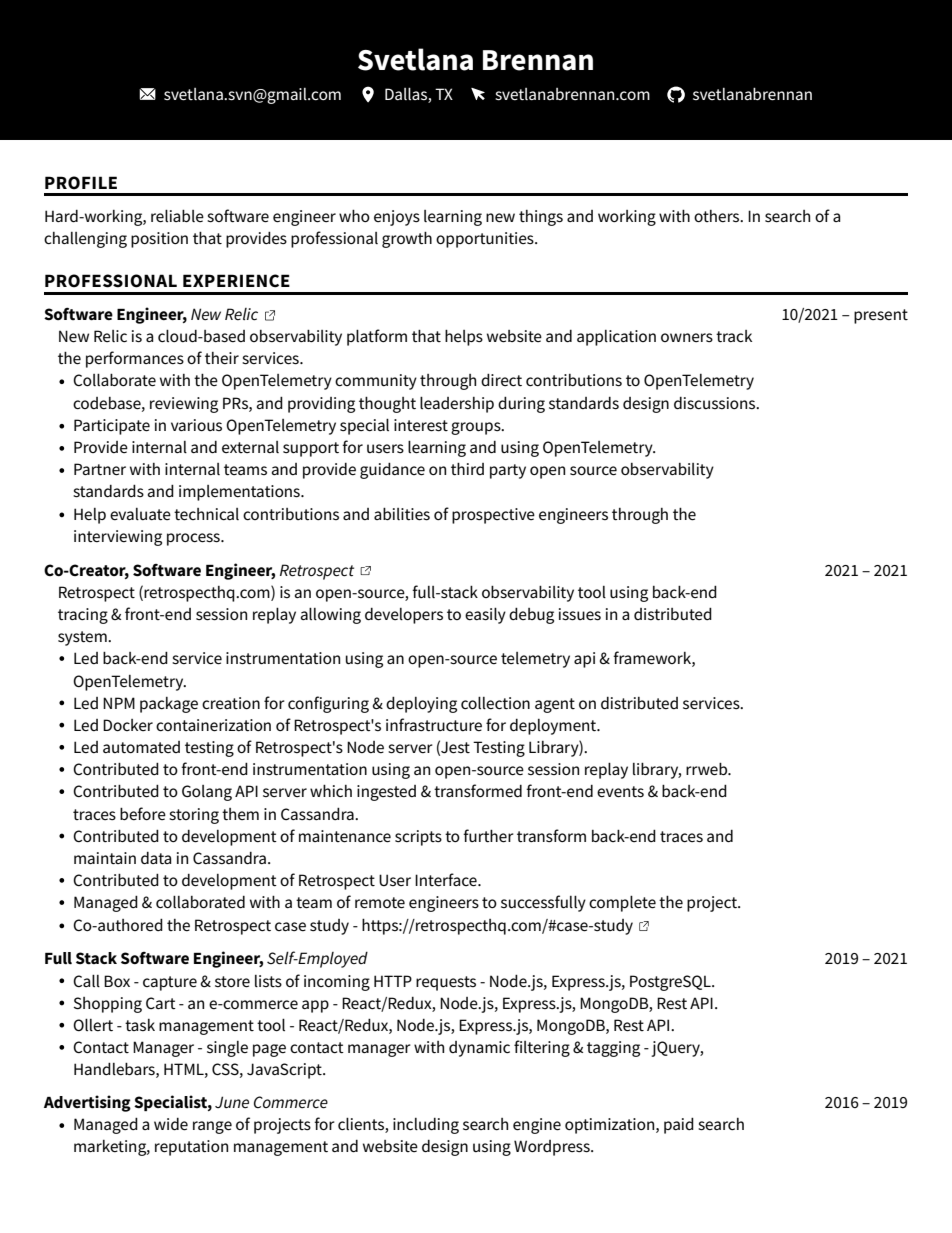  Describe the element at coordinates (622, 903) in the image. I see `complete` at that location.
